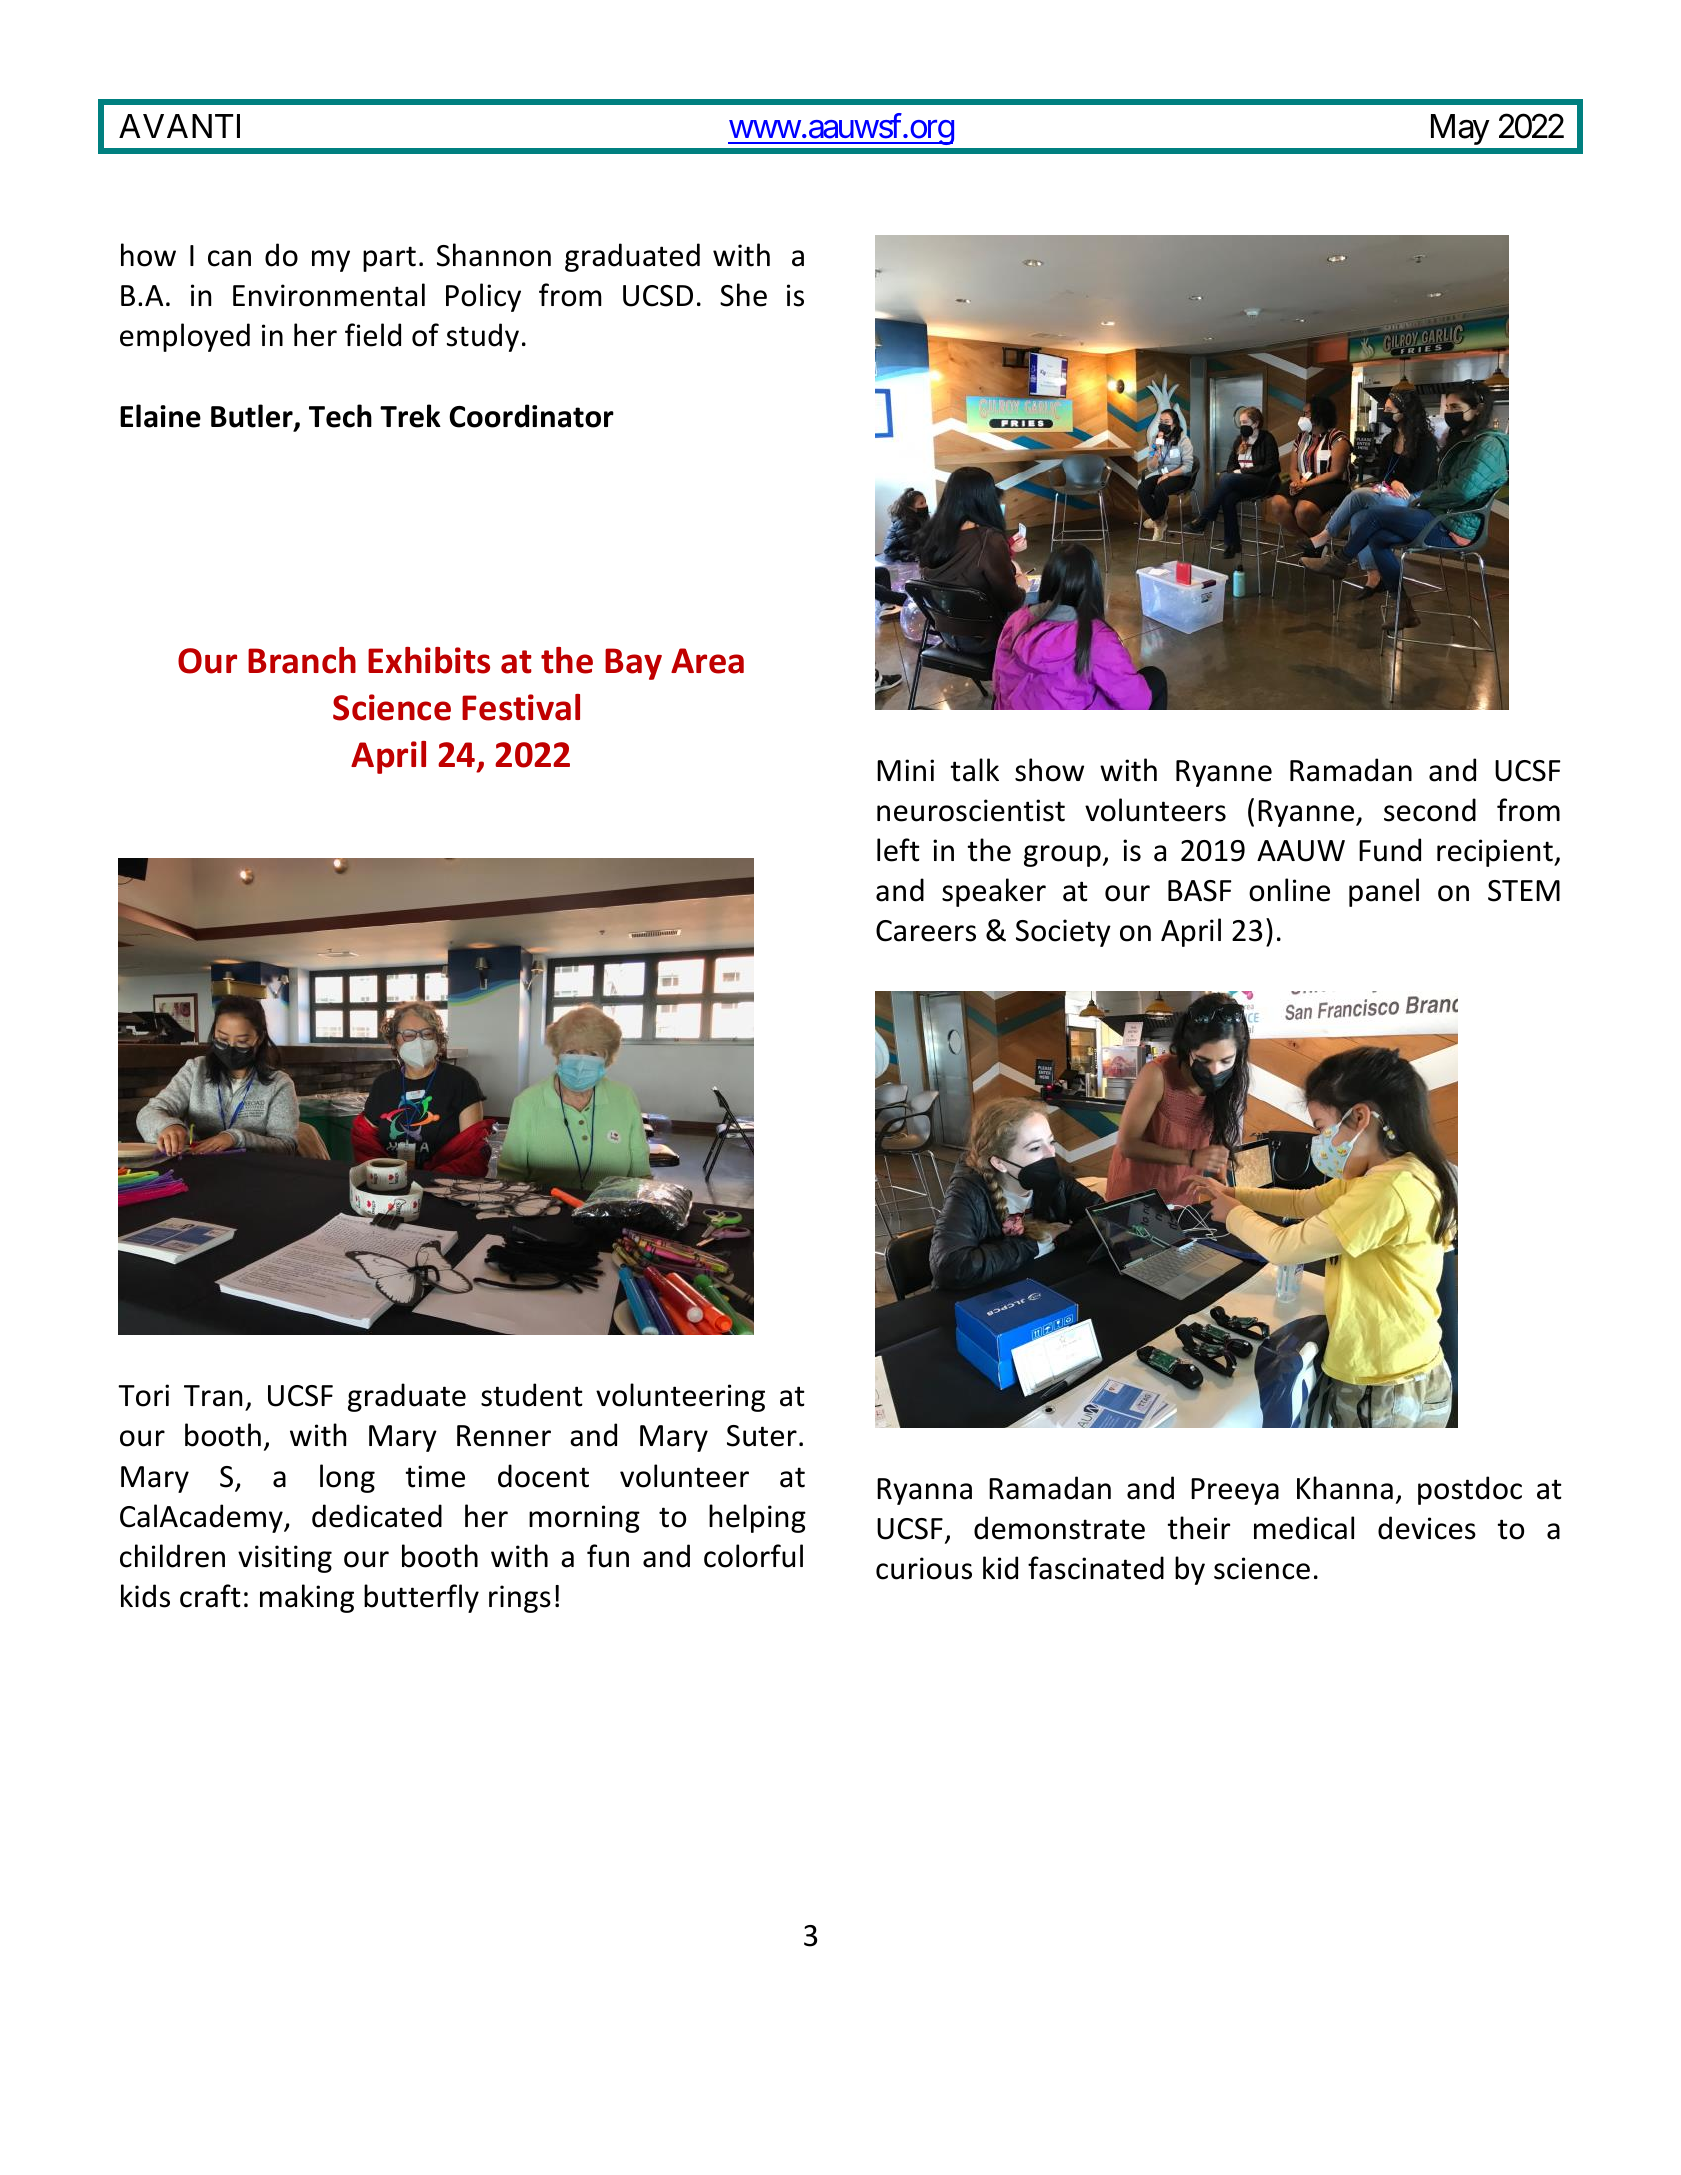 The image size is (1681, 2175). Describe the element at coordinates (753, 1556) in the screenshot. I see `colorful` at that location.
